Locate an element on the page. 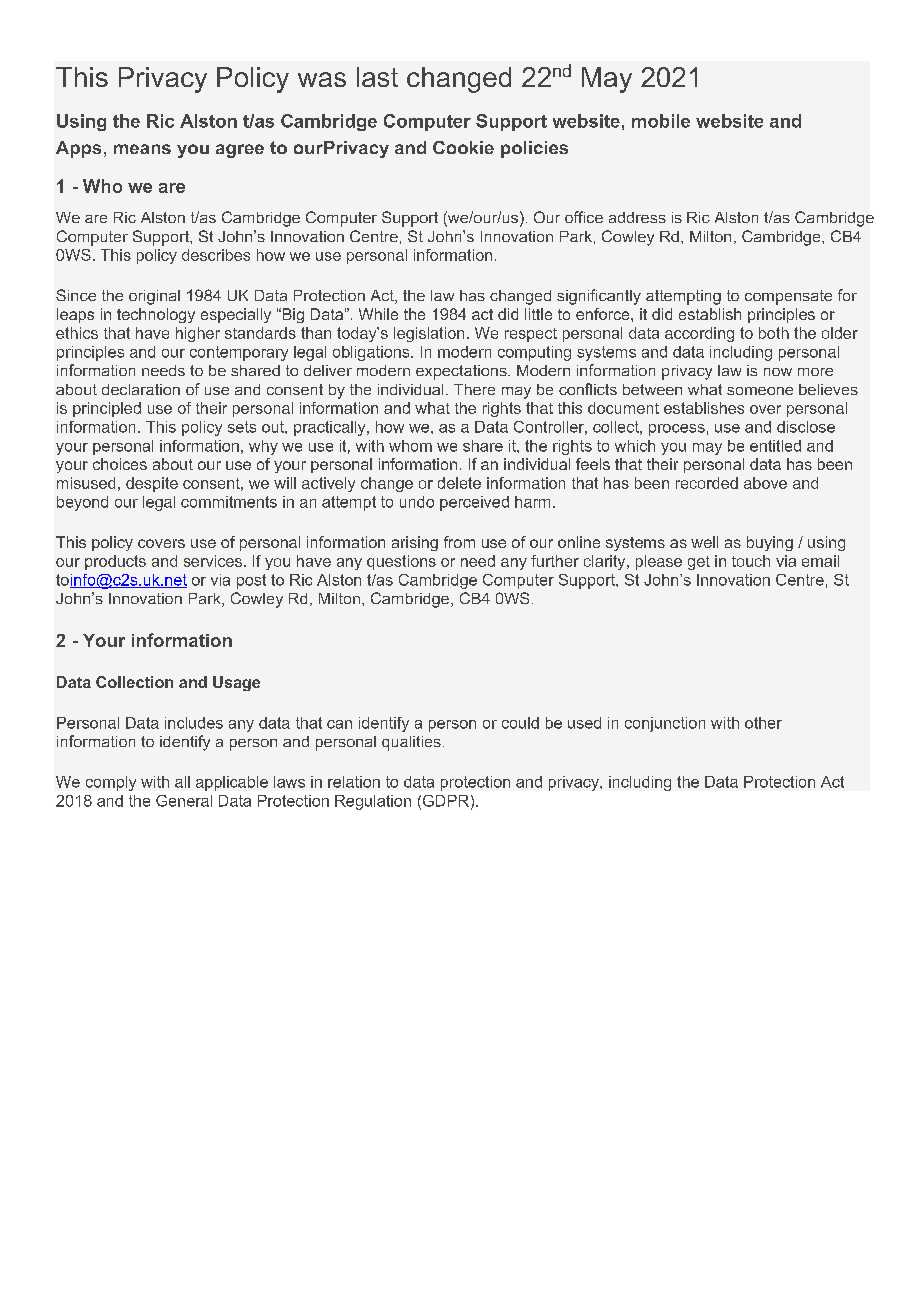 This document has height=1307, width=924. from is located at coordinates (459, 542).
